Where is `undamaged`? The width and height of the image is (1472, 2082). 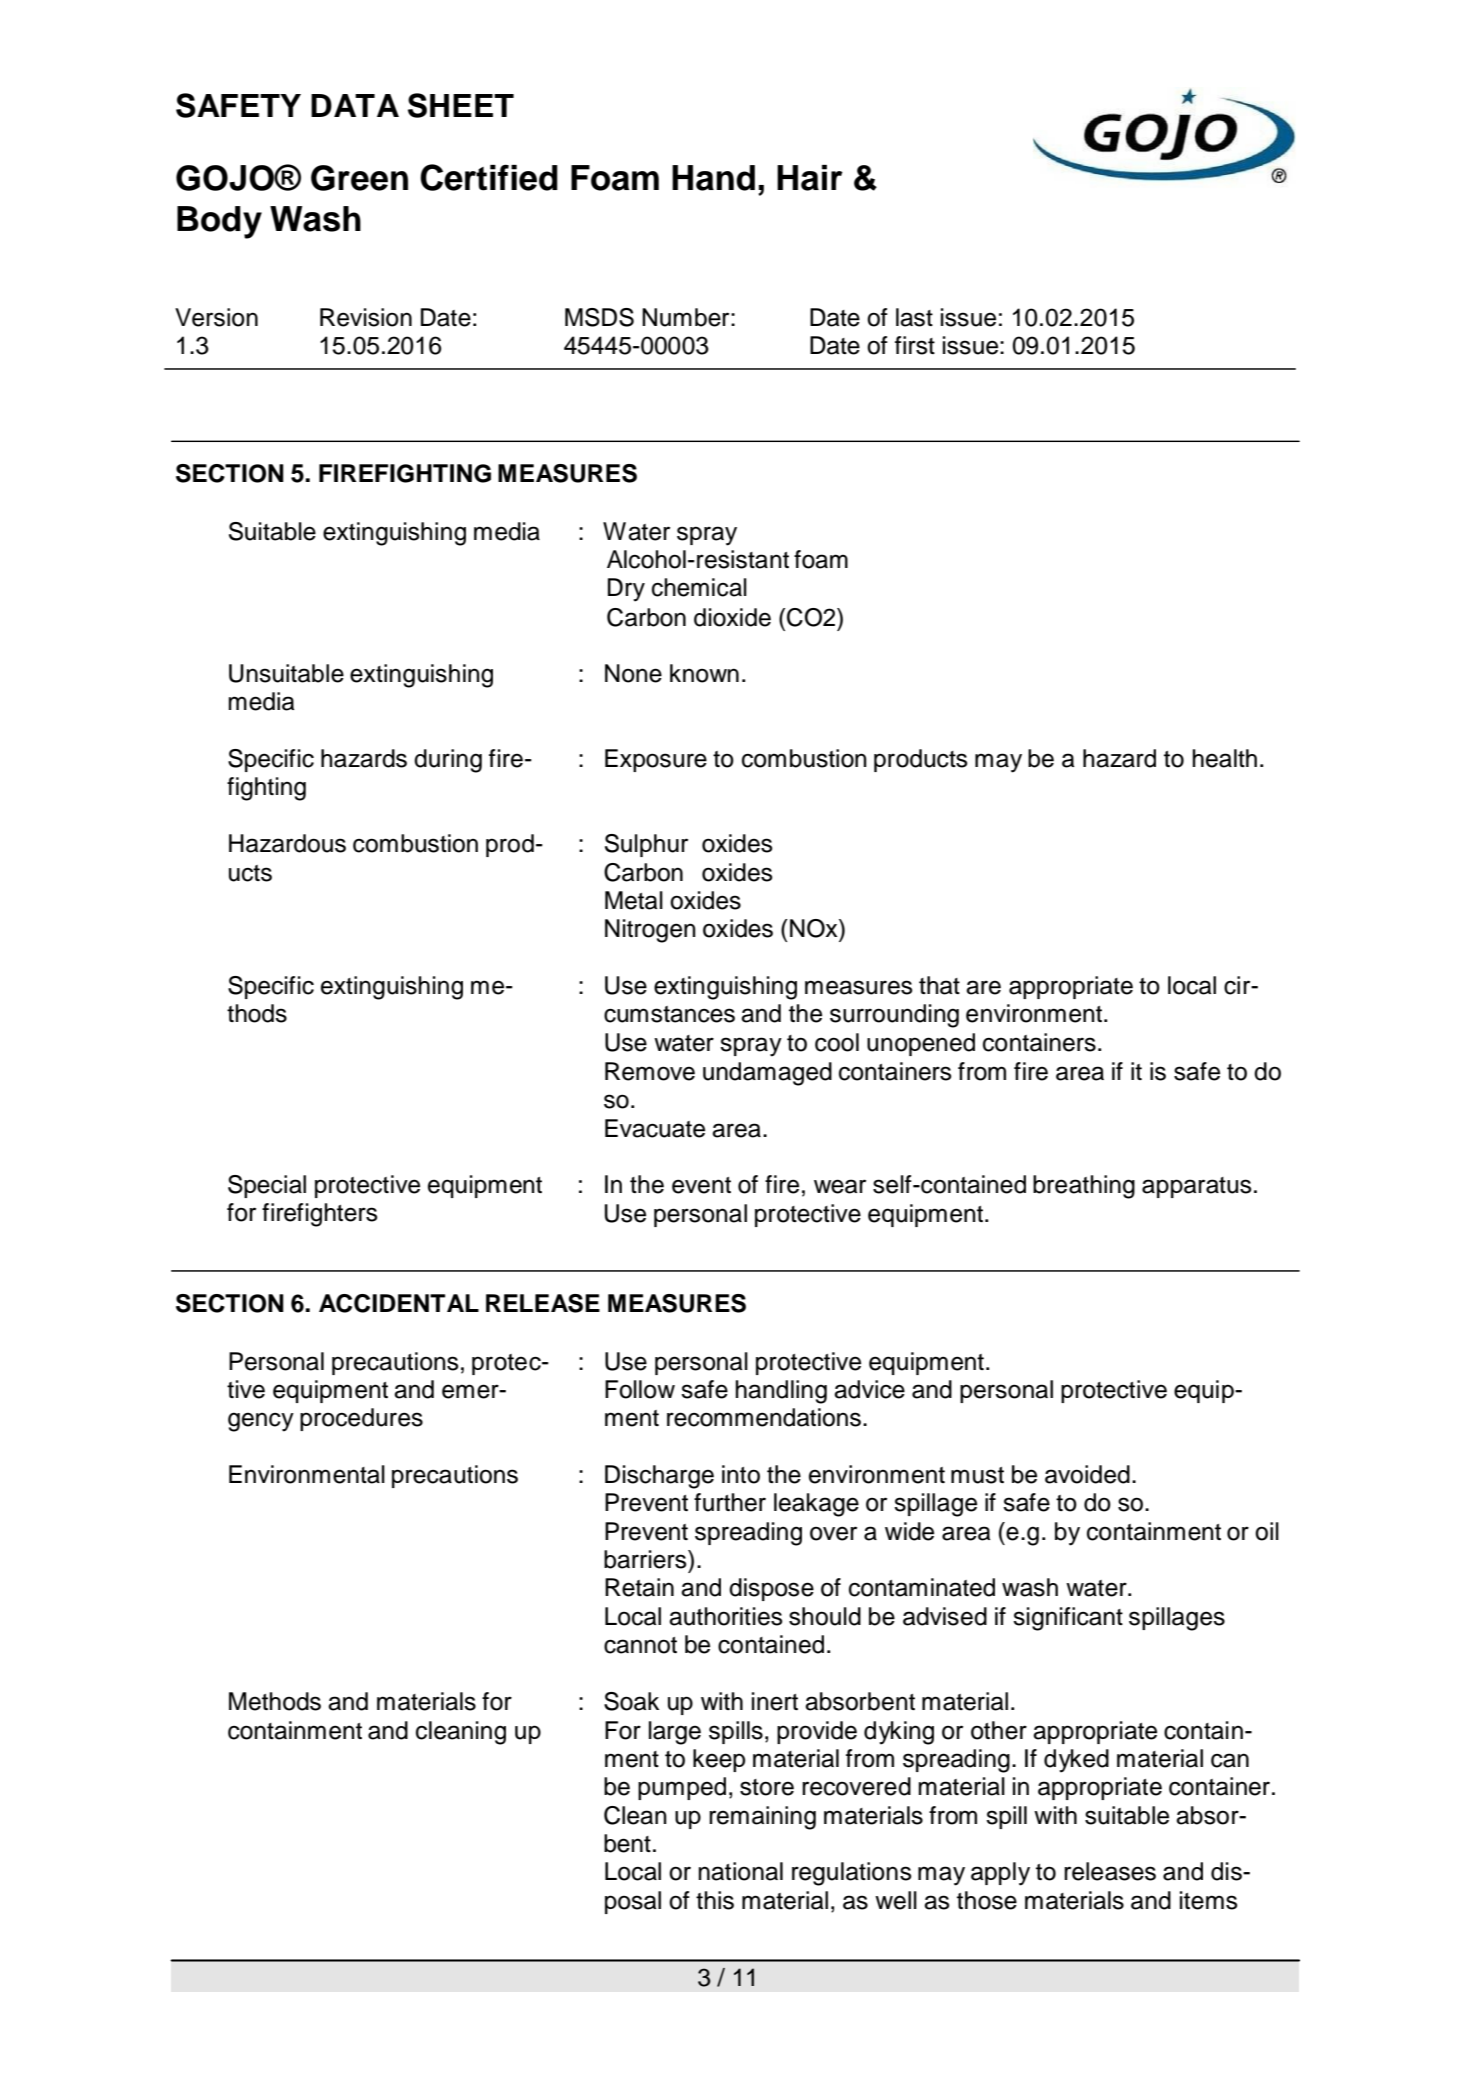 undamaged is located at coordinates (767, 1074).
